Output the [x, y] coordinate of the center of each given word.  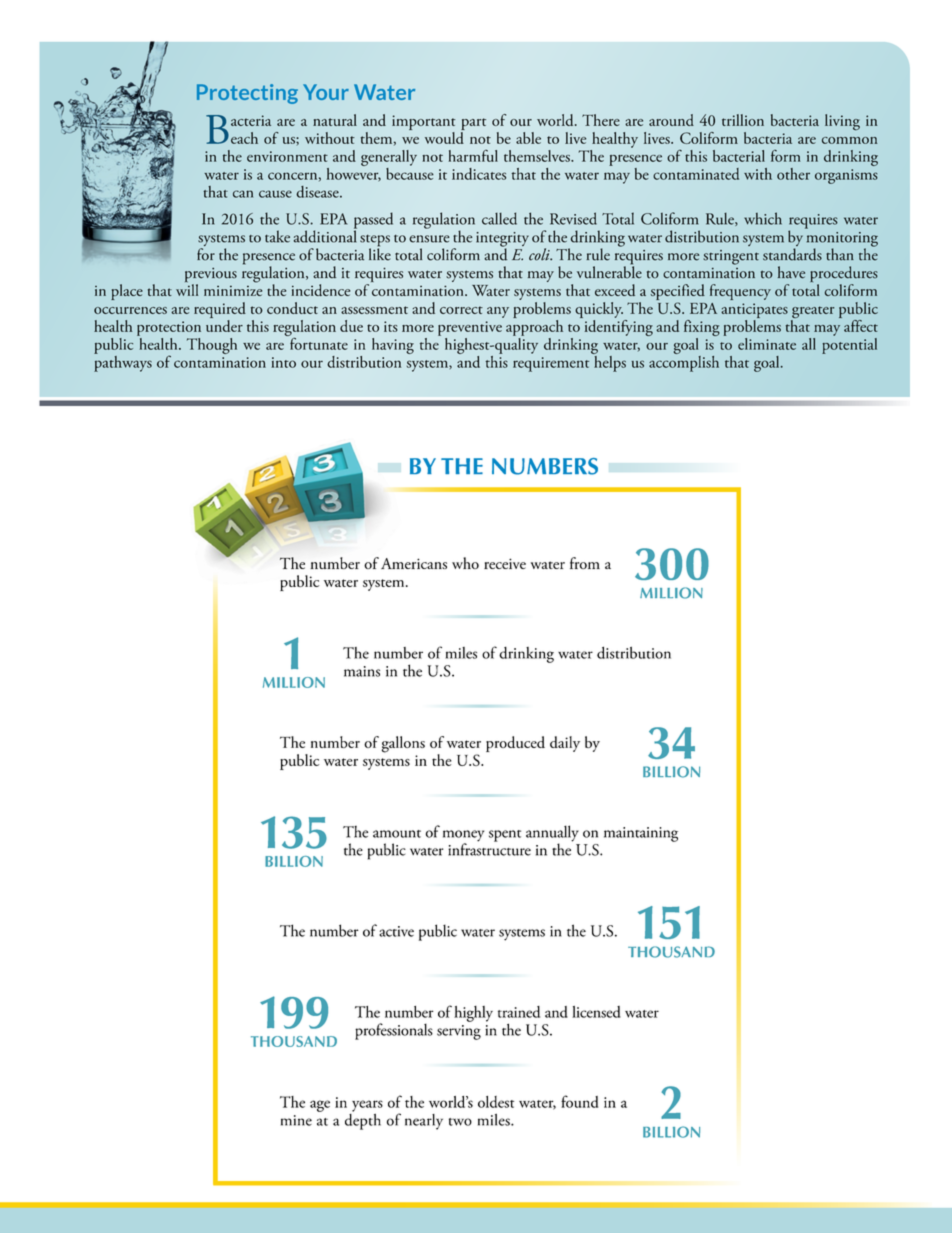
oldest [496, 1102]
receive [505, 563]
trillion [743, 120]
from [585, 563]
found [579, 1101]
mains [362, 671]
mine [296, 1120]
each [244, 138]
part [473, 124]
